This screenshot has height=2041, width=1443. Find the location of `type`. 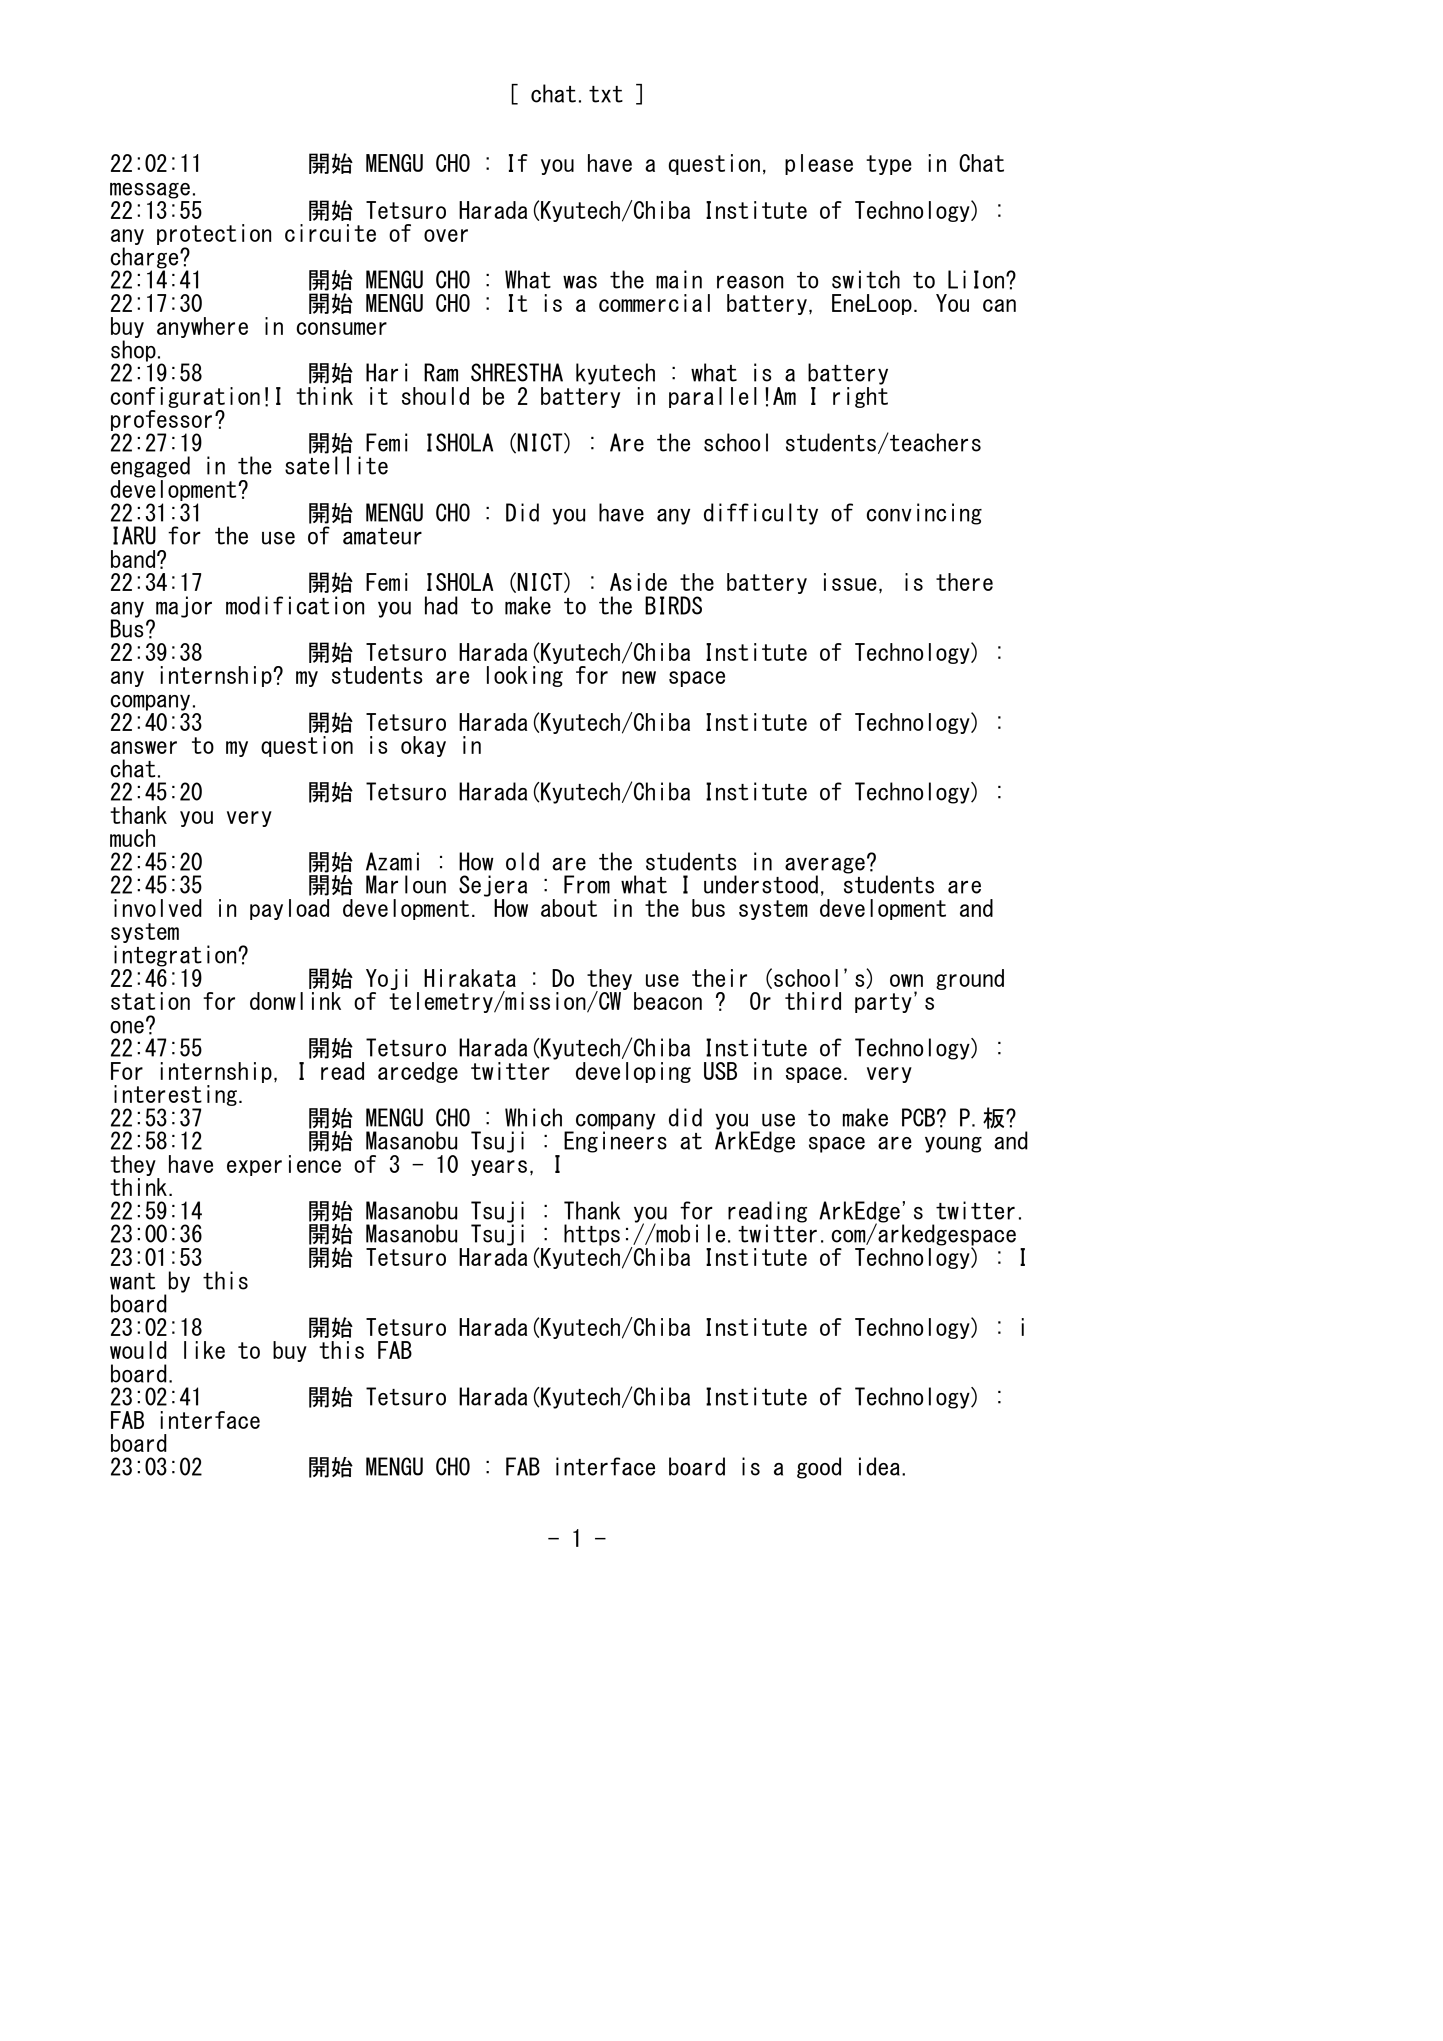

type is located at coordinates (889, 165).
